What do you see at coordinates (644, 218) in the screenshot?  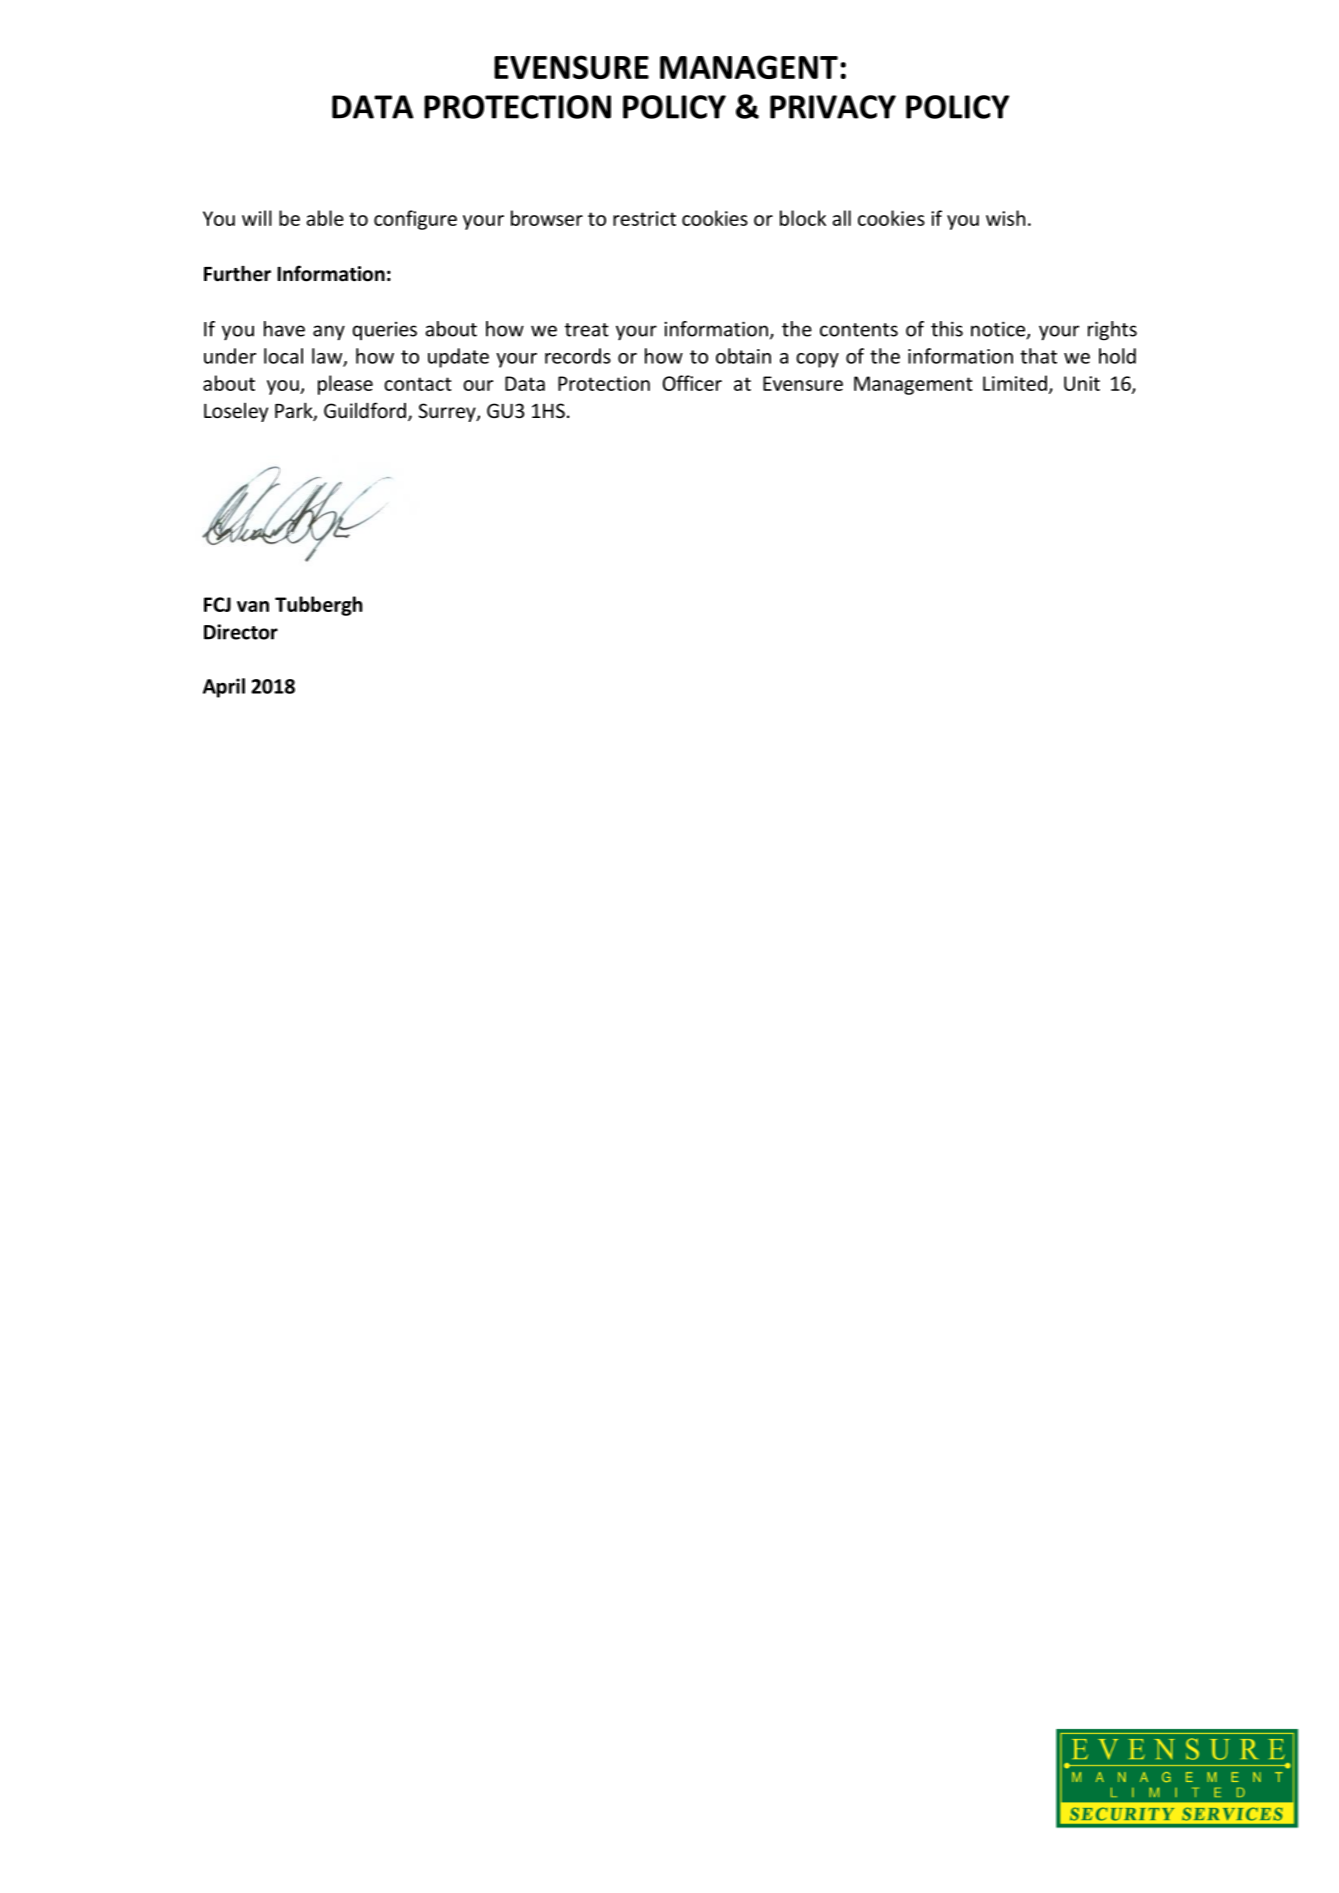 I see `restrict` at bounding box center [644, 218].
